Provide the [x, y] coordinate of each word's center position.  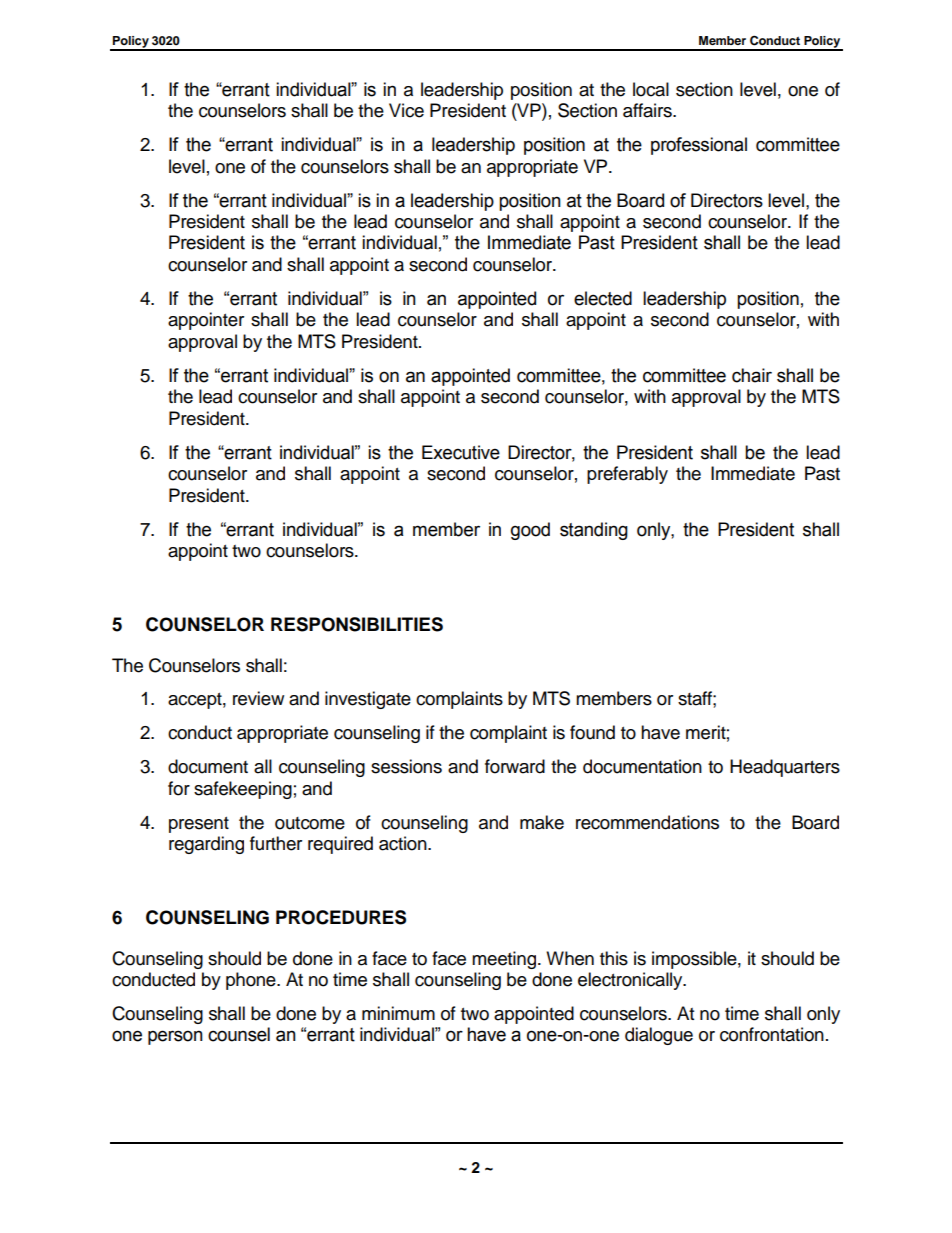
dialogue [659, 1036]
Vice [406, 110]
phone [252, 981]
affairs [648, 110]
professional [699, 146]
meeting [505, 960]
